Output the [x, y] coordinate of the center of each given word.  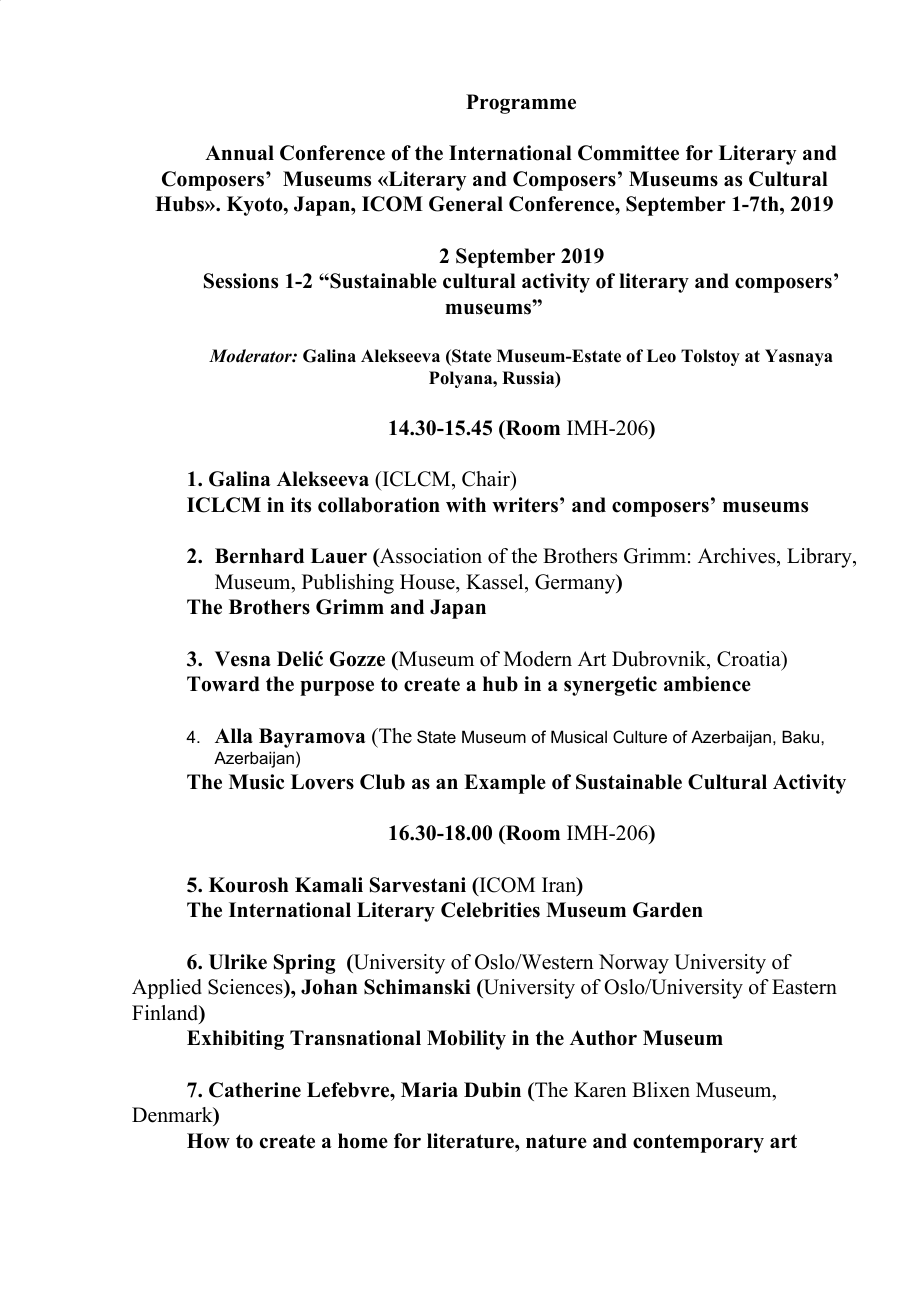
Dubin [492, 1090]
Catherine [255, 1090]
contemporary [698, 1143]
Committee [628, 153]
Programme [521, 104]
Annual [239, 153]
